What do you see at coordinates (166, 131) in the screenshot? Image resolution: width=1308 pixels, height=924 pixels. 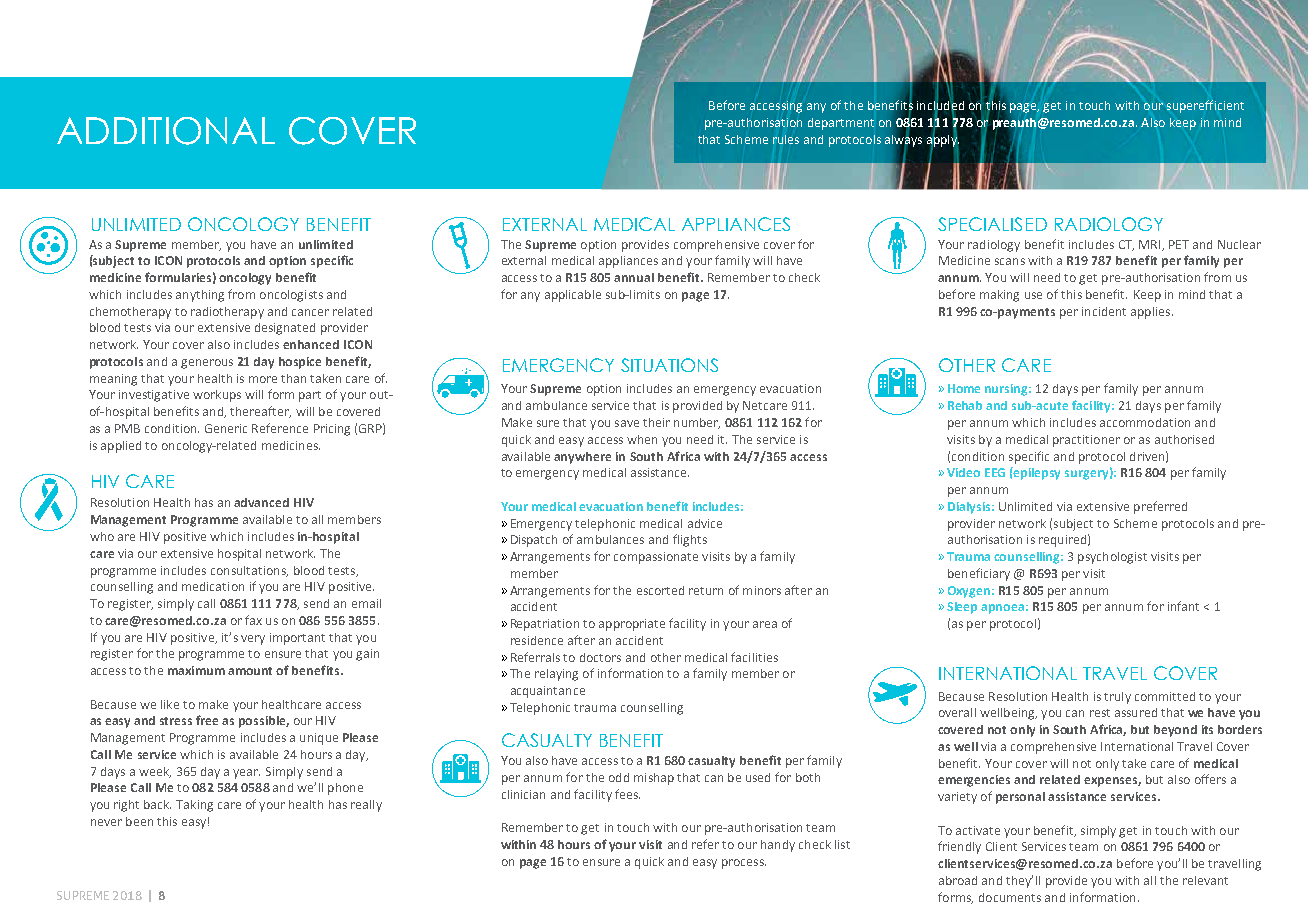 I see `ADDITIONAL` at bounding box center [166, 131].
